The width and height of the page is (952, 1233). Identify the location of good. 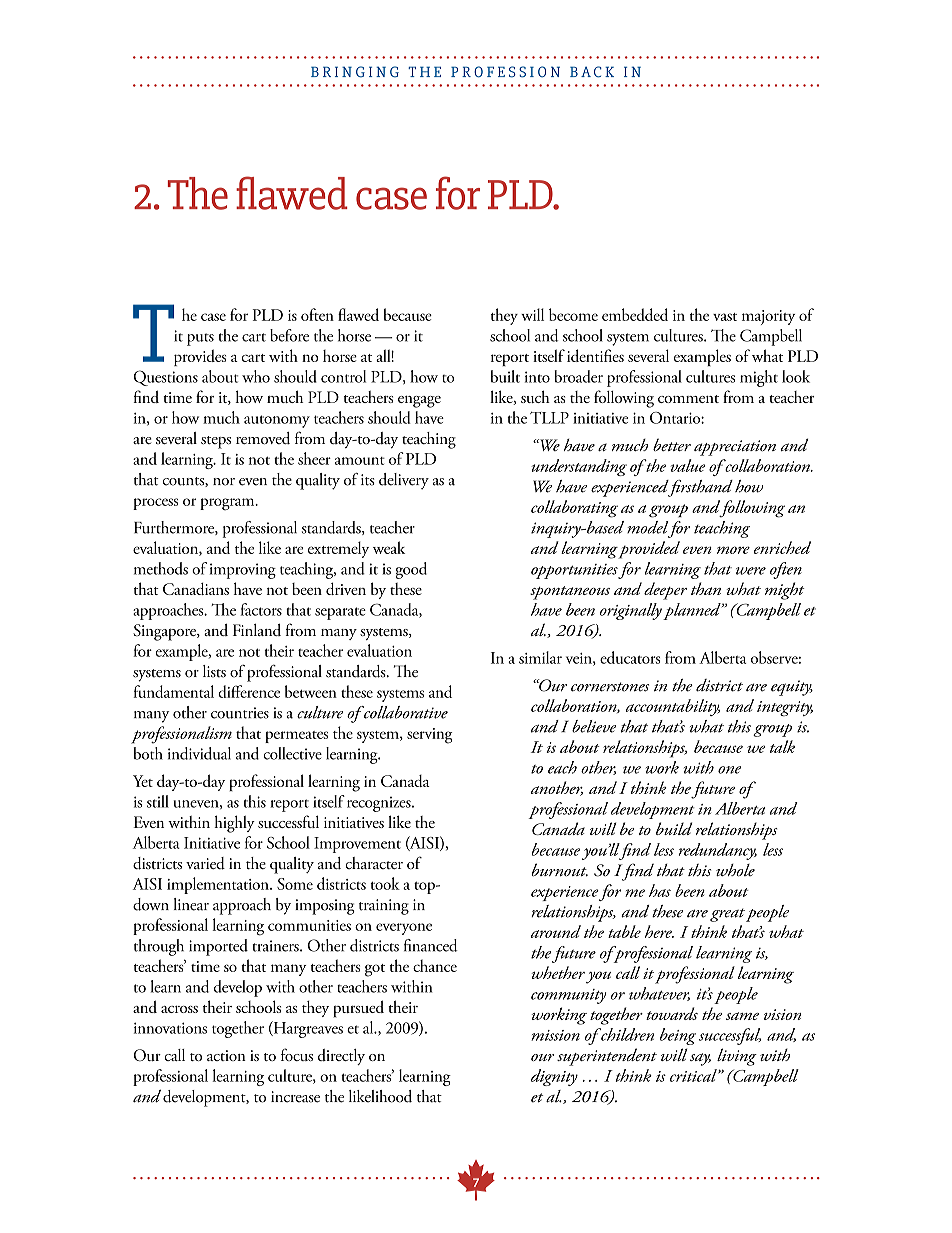
(411, 570).
